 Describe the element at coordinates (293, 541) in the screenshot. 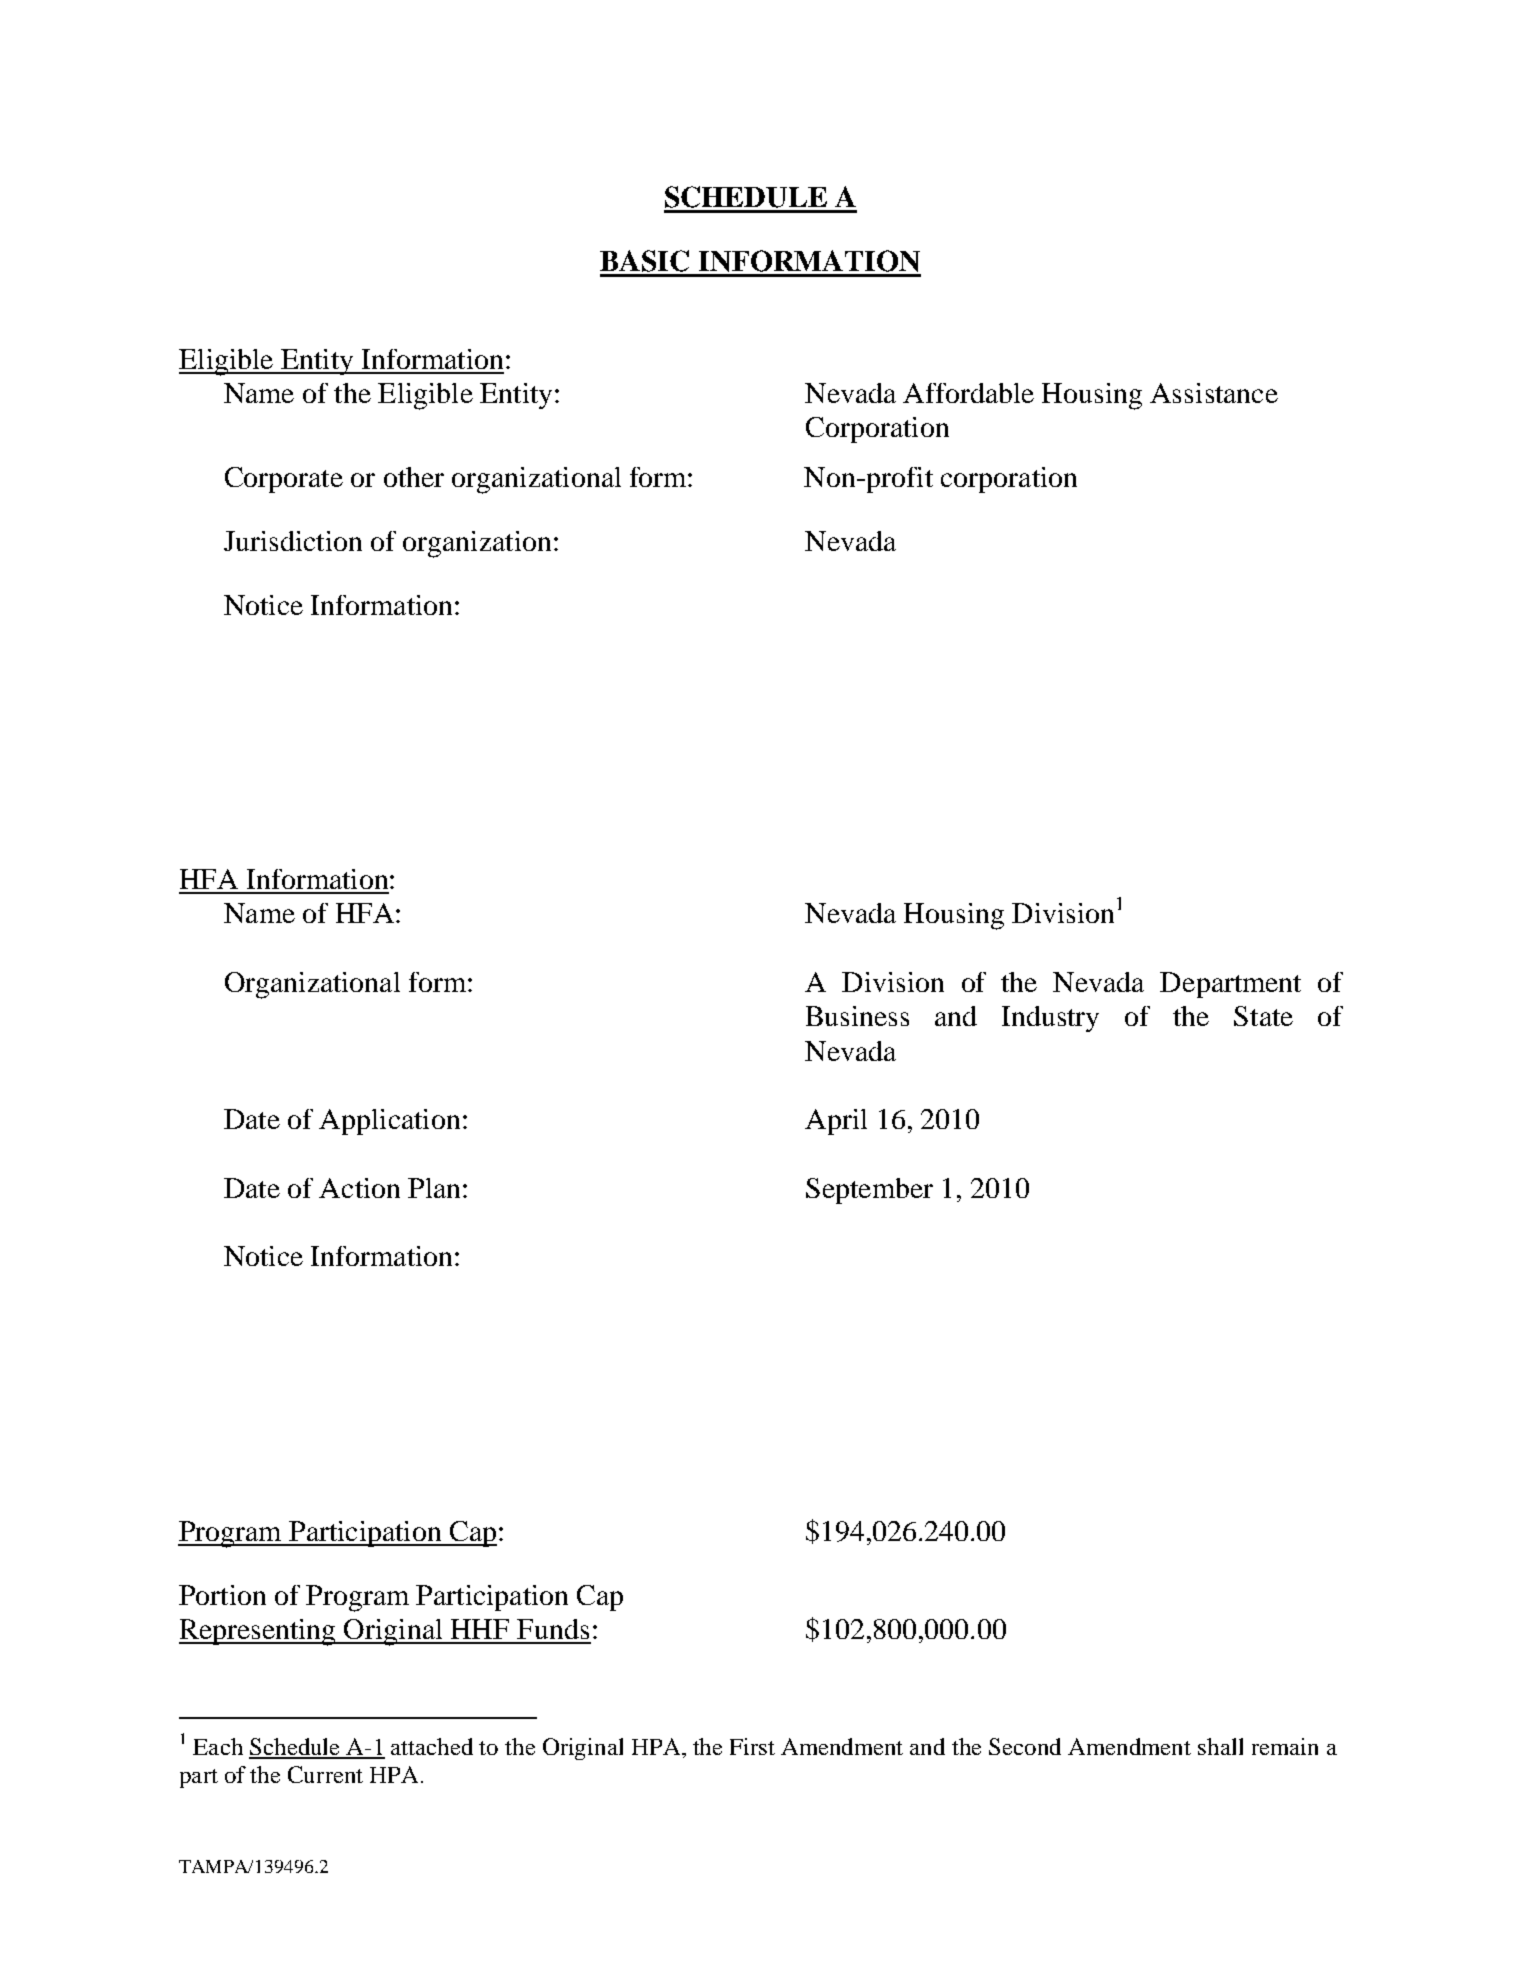

I see `Jurisdiction` at that location.
